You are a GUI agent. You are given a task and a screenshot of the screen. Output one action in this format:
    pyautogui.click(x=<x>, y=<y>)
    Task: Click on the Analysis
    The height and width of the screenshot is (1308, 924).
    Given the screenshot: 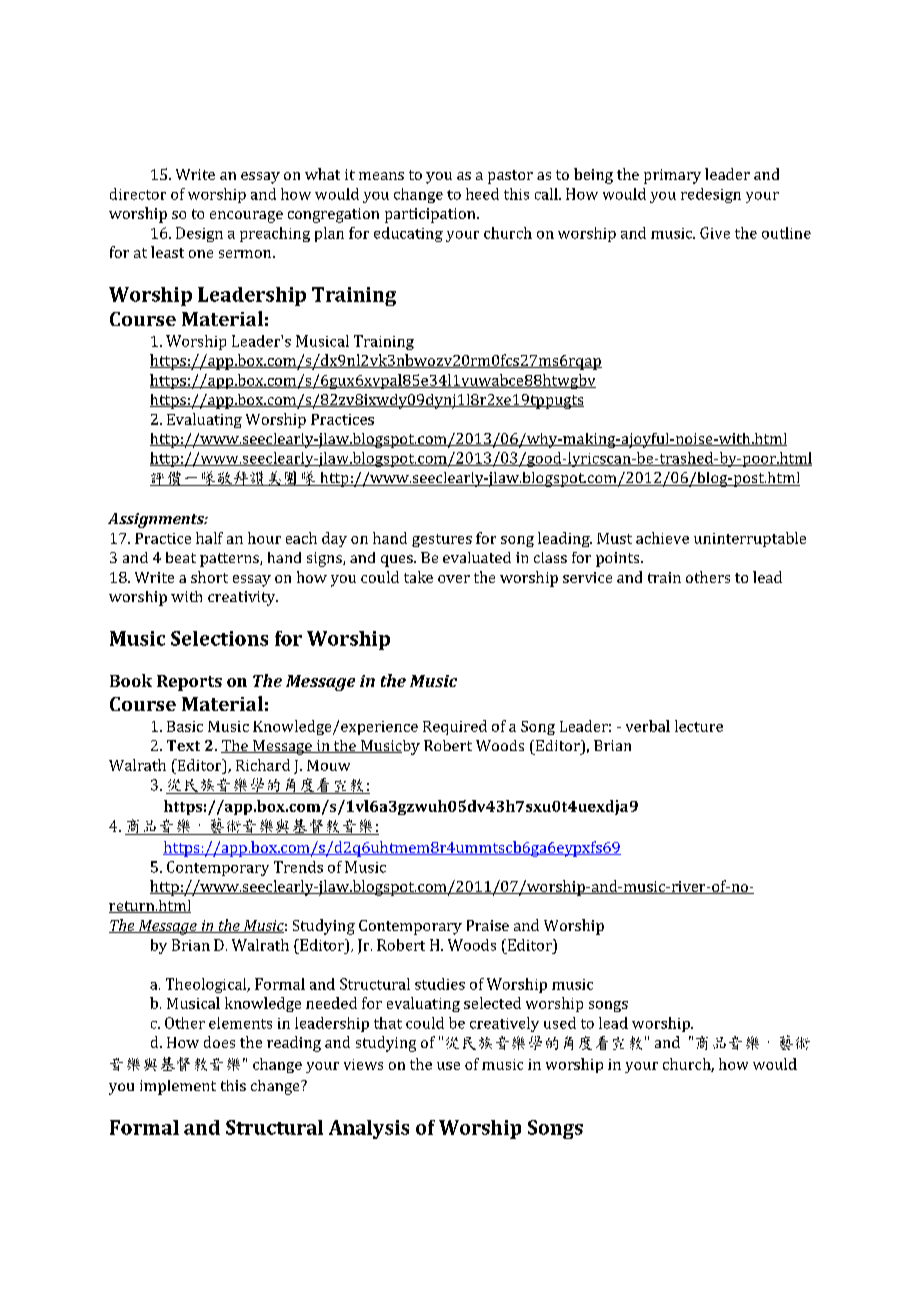 What is the action you would take?
    pyautogui.click(x=369, y=1129)
